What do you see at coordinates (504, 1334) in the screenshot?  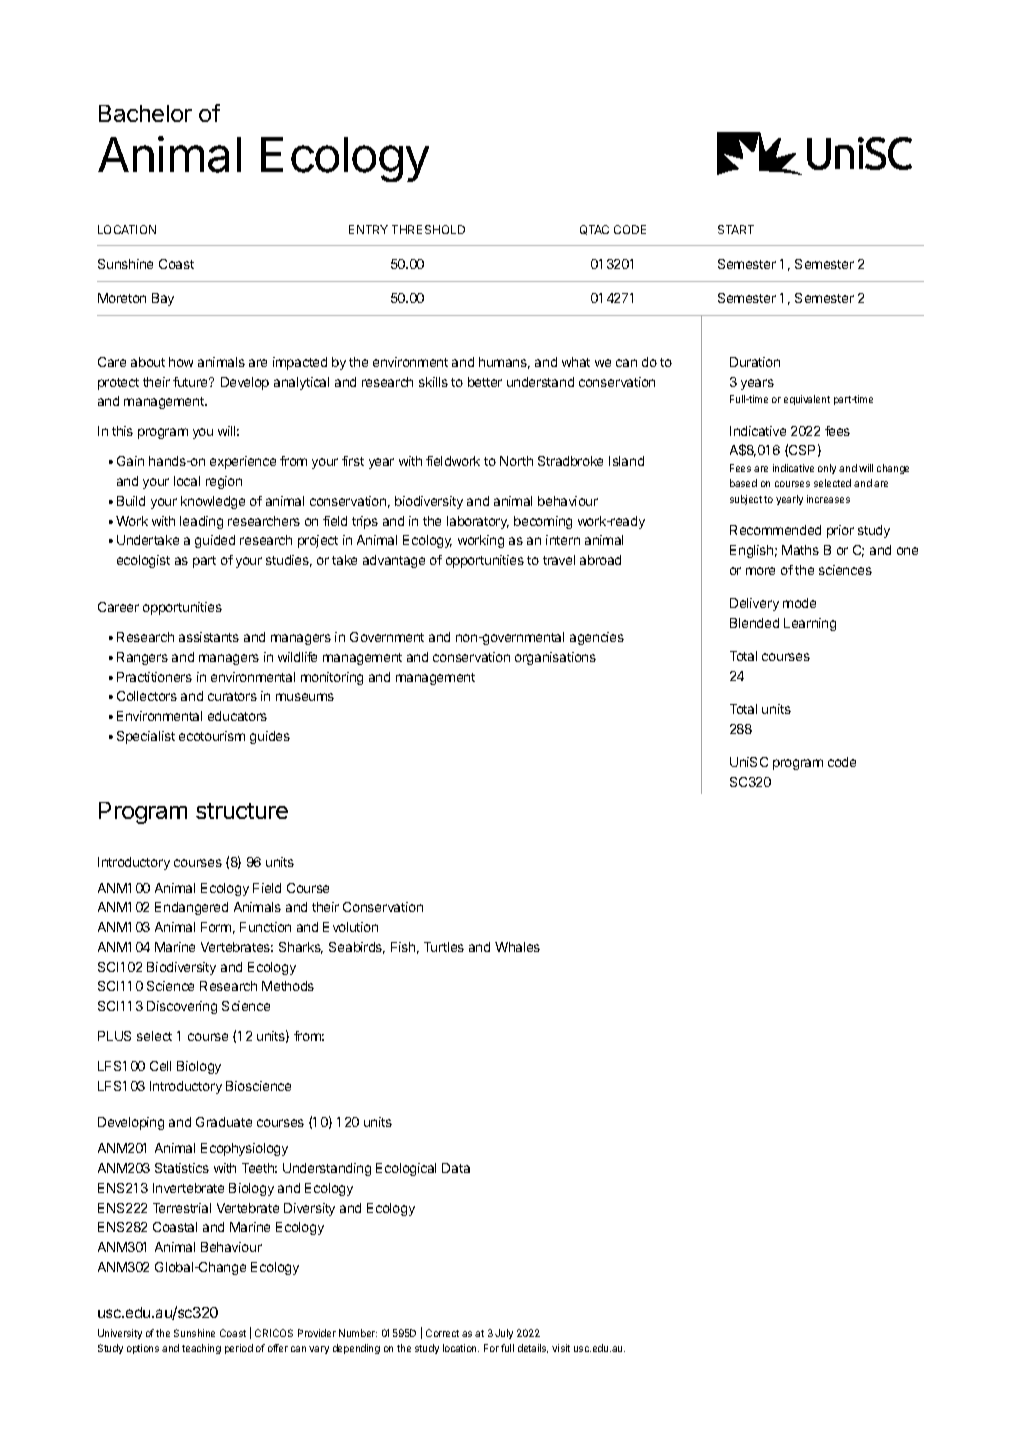 I see `July` at bounding box center [504, 1334].
